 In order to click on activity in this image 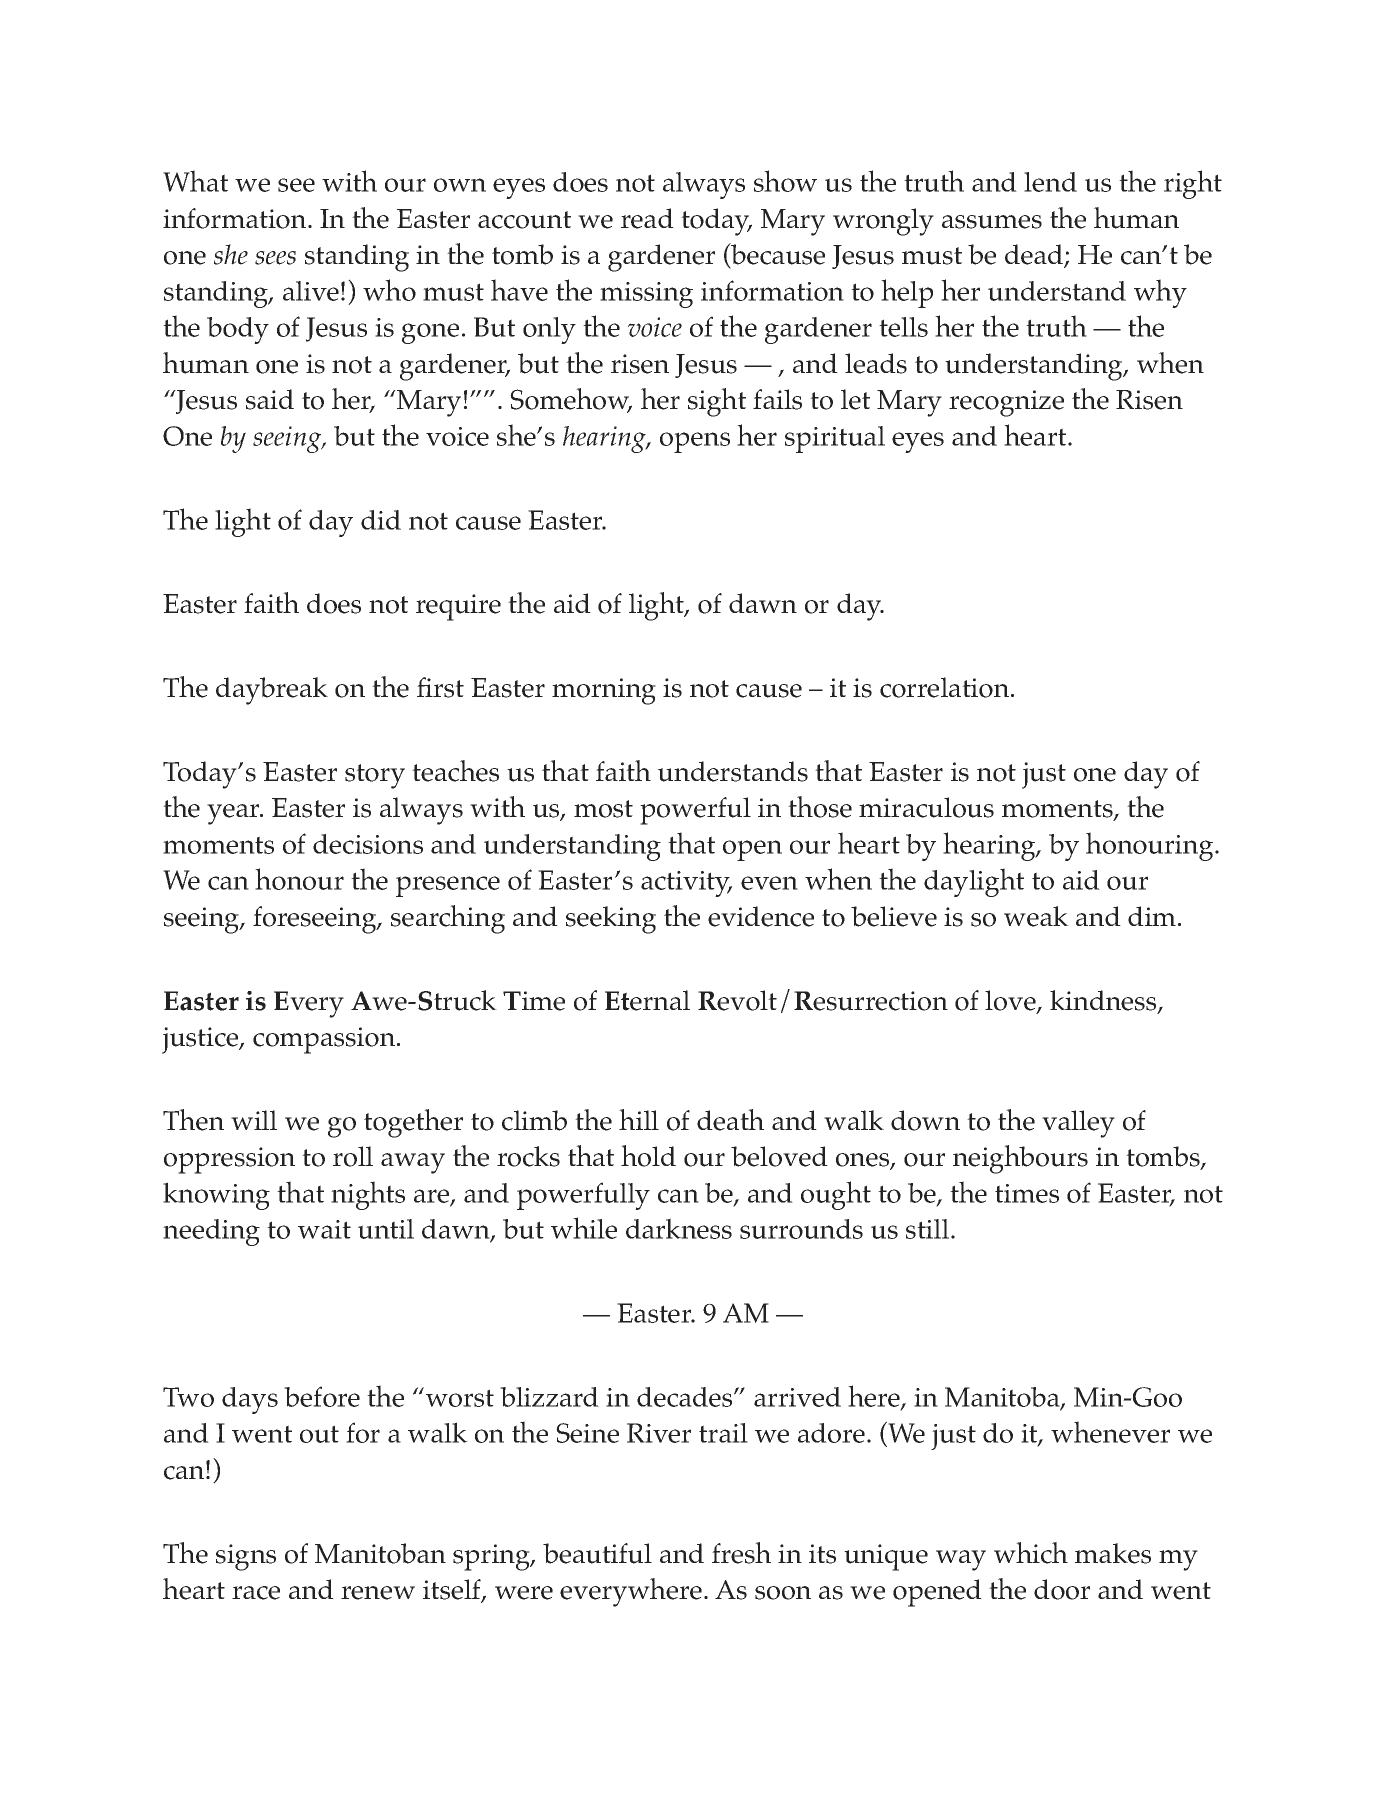, I will do `click(686, 884)`.
